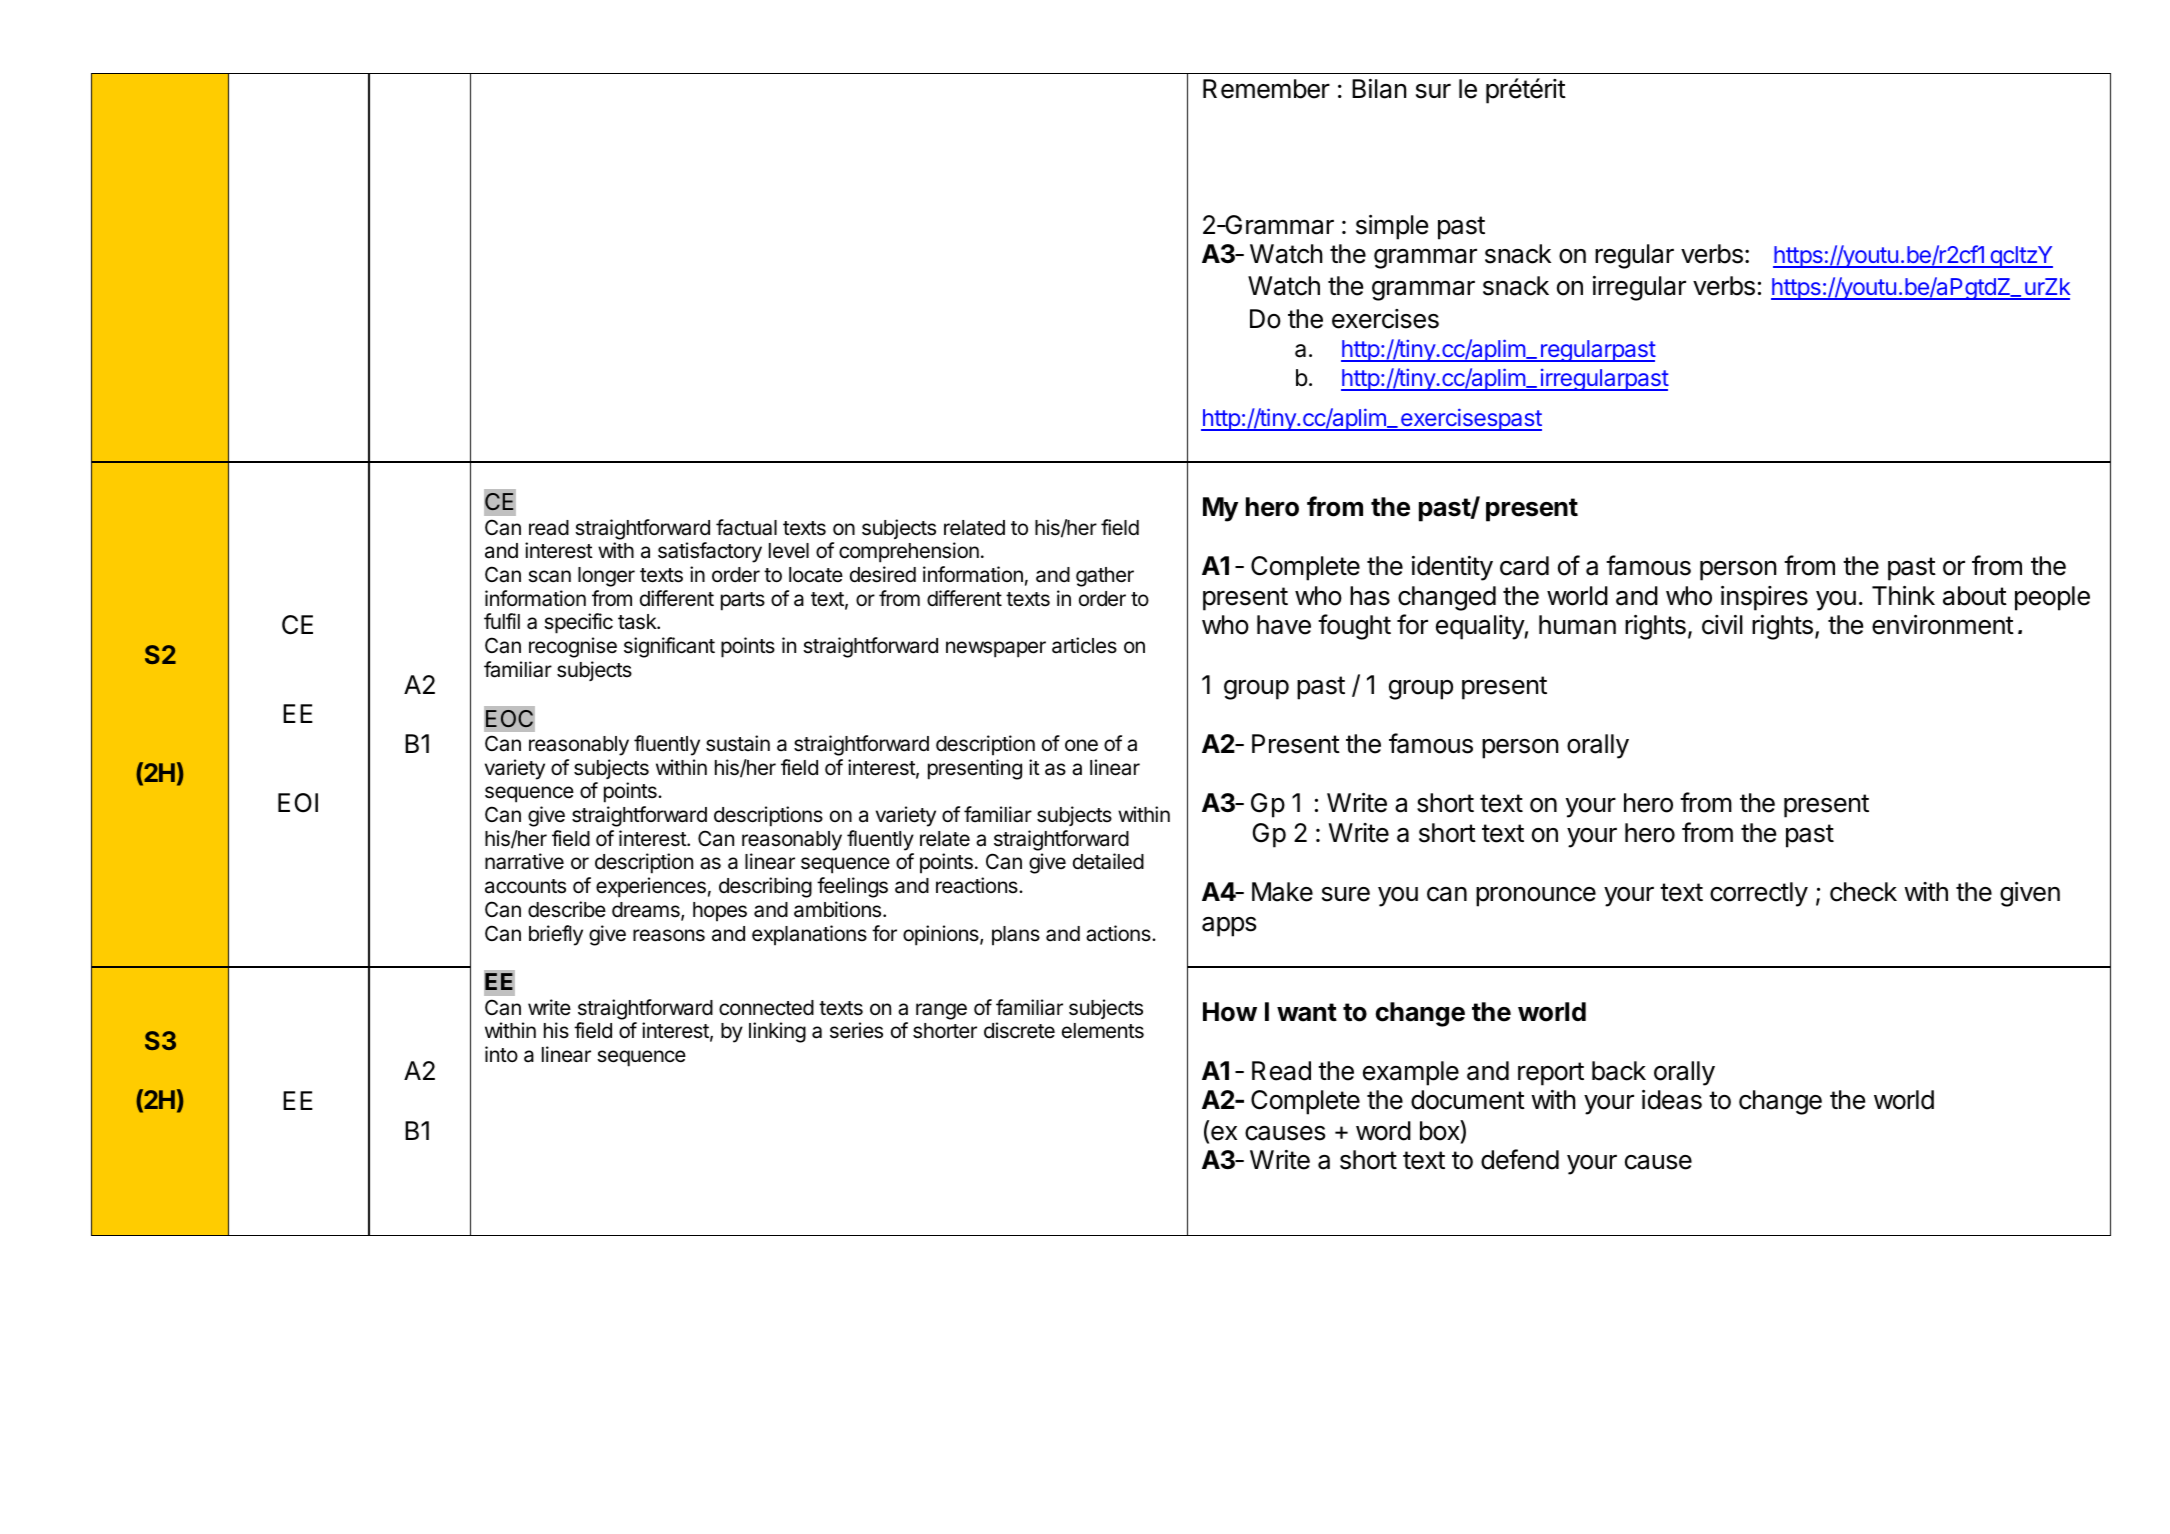  Describe the element at coordinates (1081, 745) in the page. I see `one` at that location.
